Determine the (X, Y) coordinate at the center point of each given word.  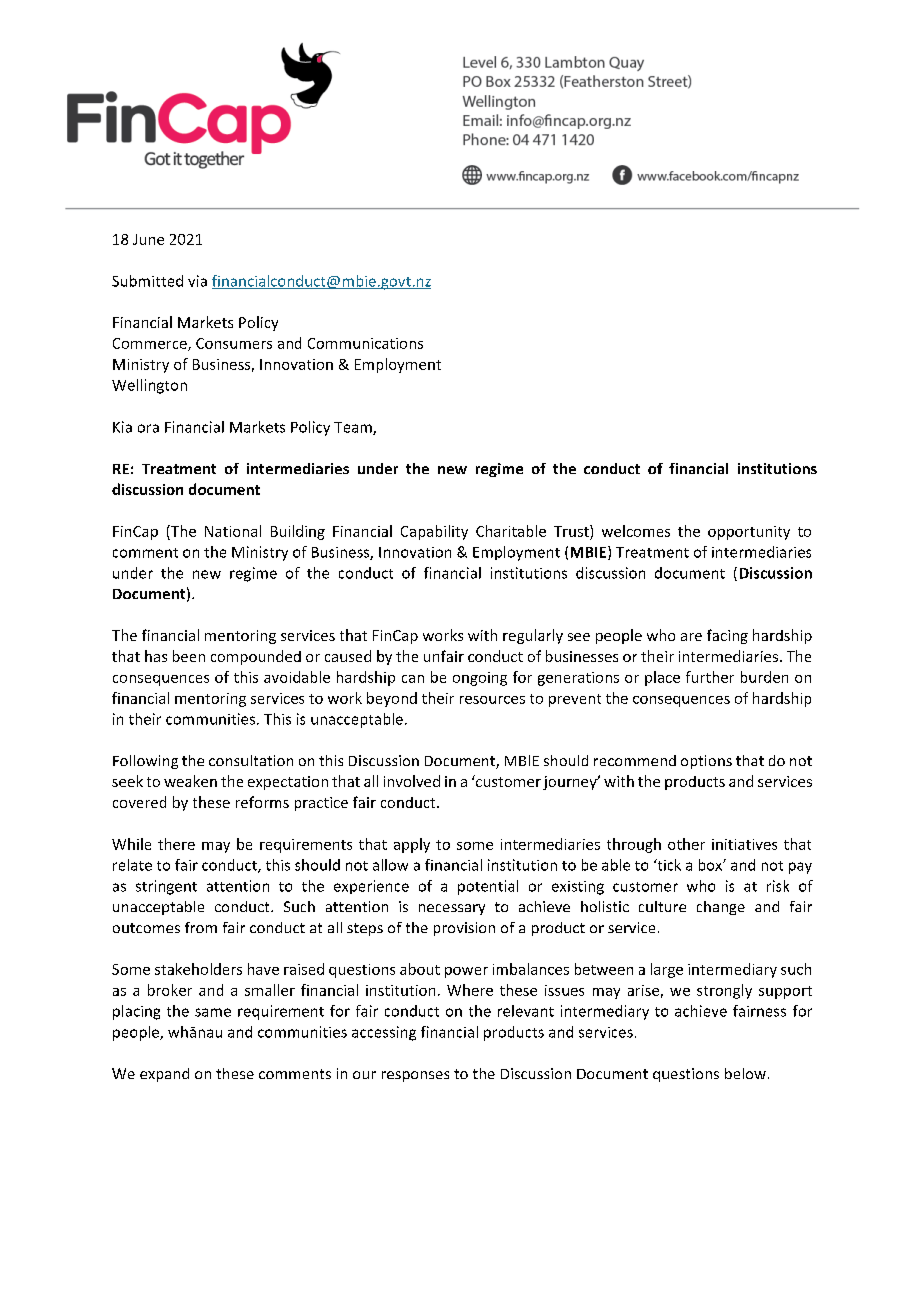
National (233, 531)
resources (492, 700)
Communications (365, 343)
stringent (166, 887)
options (706, 762)
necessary (452, 909)
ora (148, 428)
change (721, 908)
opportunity (749, 533)
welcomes (636, 531)
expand (164, 1075)
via (197, 281)
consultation (251, 760)
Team (354, 428)
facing (727, 636)
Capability (434, 532)
